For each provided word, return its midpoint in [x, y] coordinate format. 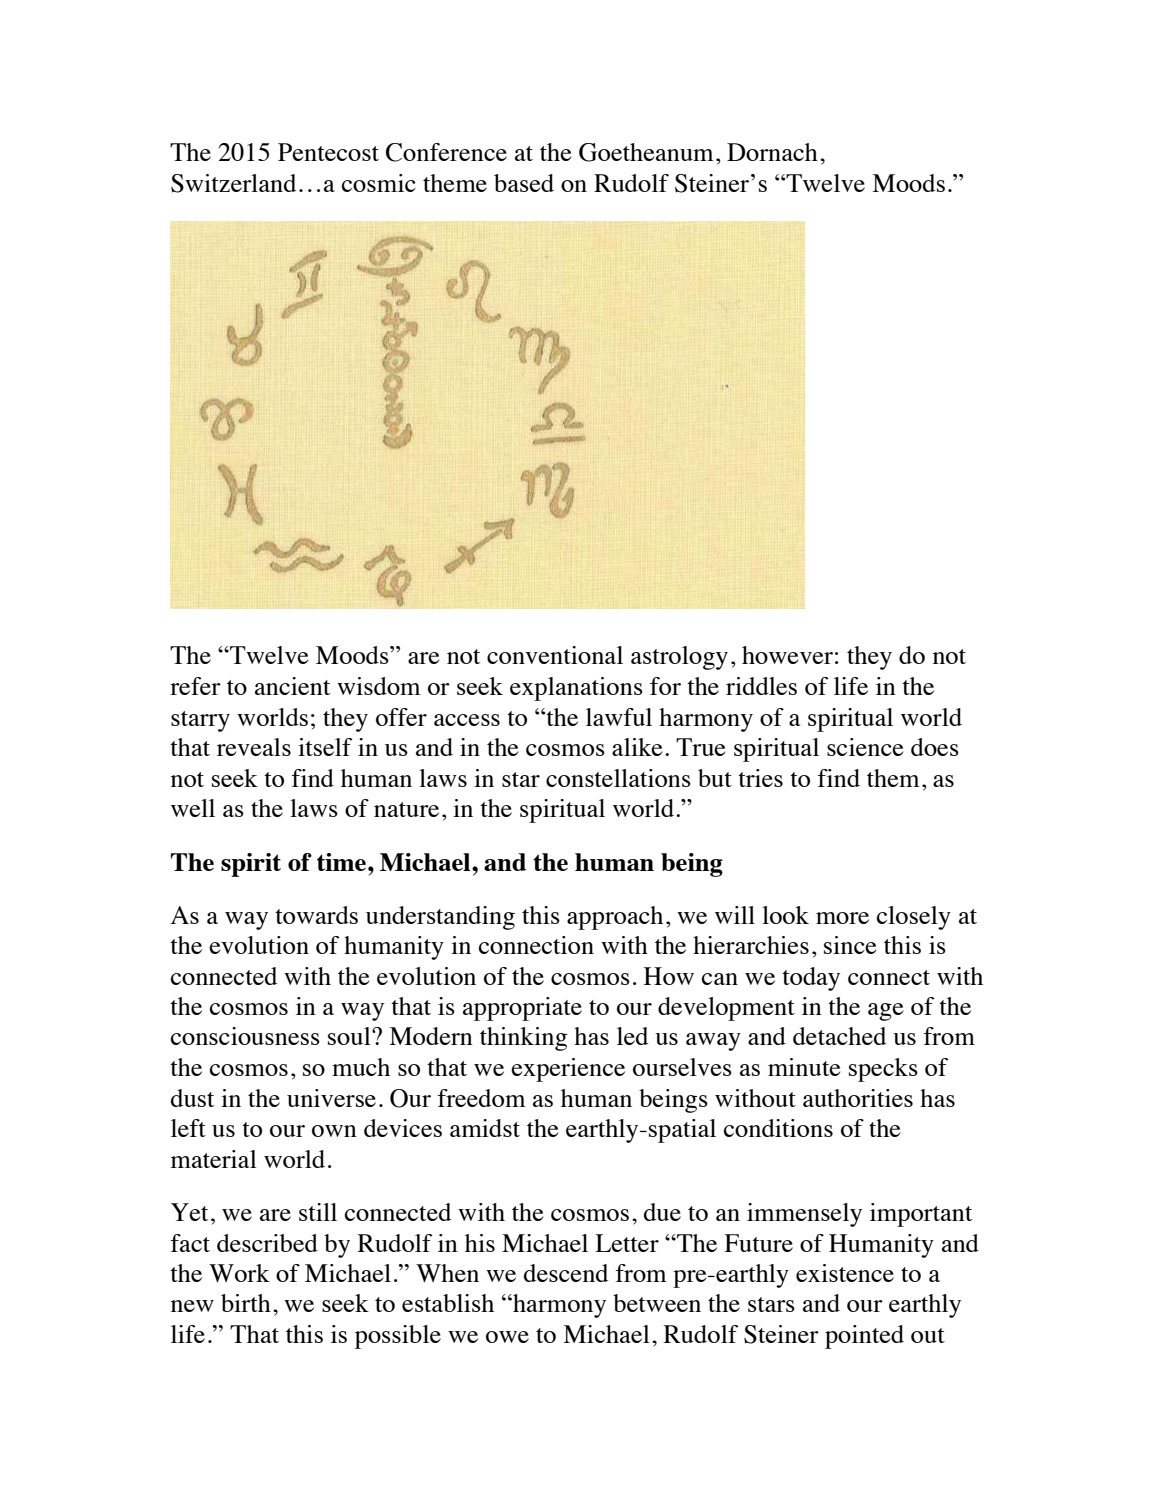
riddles [761, 686]
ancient [292, 686]
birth [246, 1303]
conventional [555, 655]
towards [316, 915]
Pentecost [328, 152]
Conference [446, 152]
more [842, 918]
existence [845, 1273]
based [524, 183]
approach [615, 918]
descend [566, 1273]
